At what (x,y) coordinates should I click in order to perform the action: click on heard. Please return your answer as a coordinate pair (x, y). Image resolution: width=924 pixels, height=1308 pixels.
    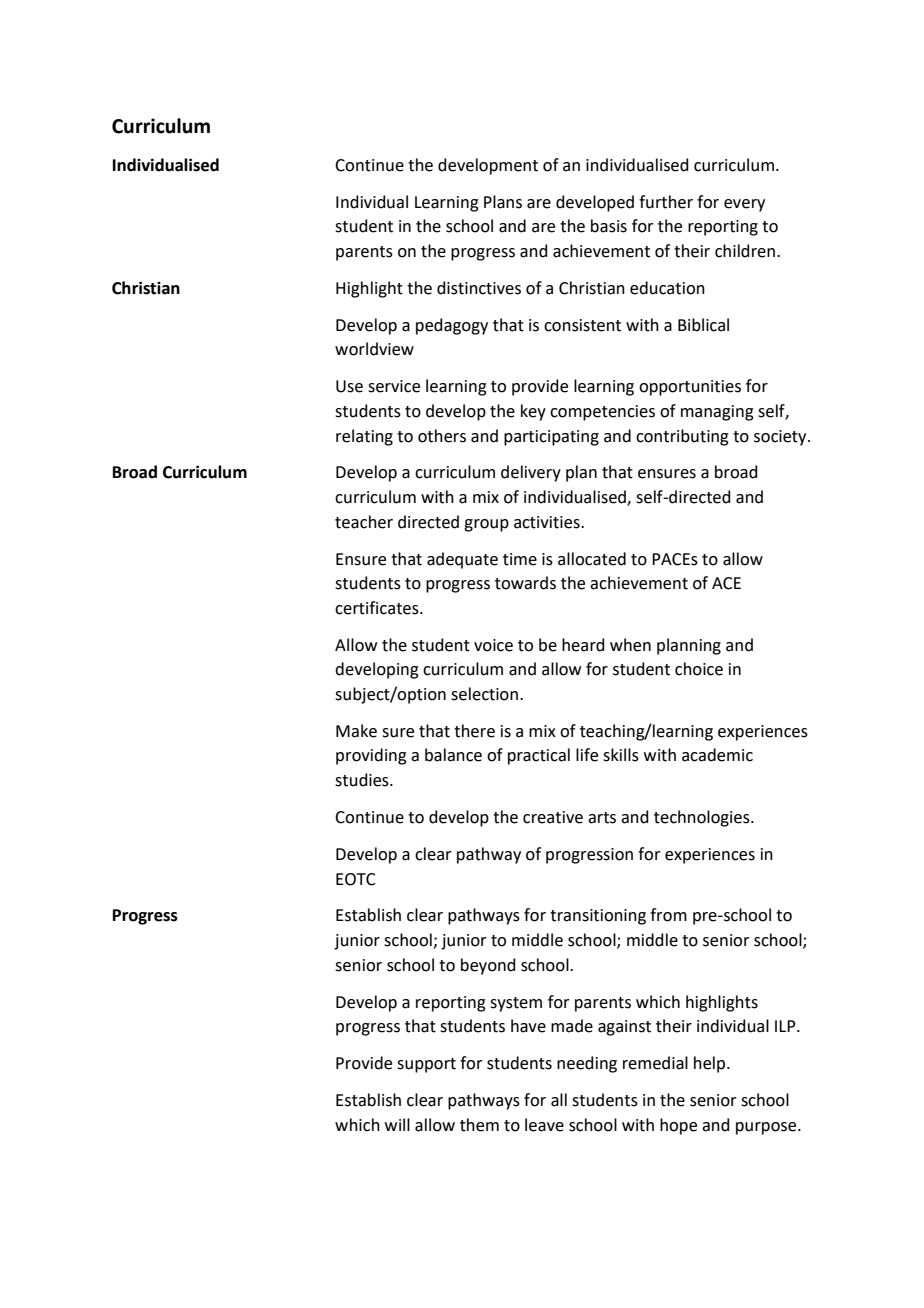
    Looking at the image, I should click on (583, 645).
